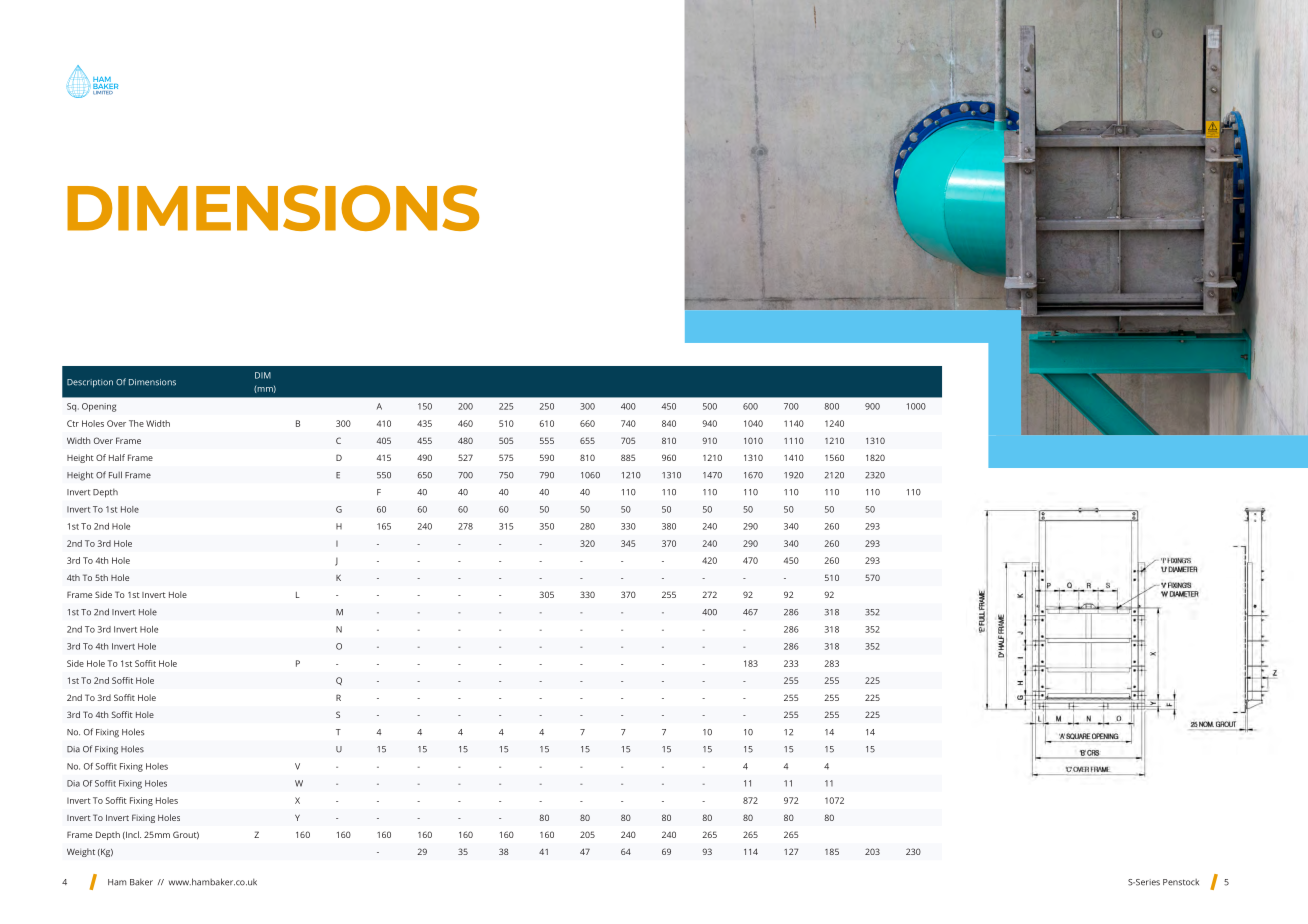  Describe the element at coordinates (73, 423) in the screenshot. I see `Ctr` at that location.
